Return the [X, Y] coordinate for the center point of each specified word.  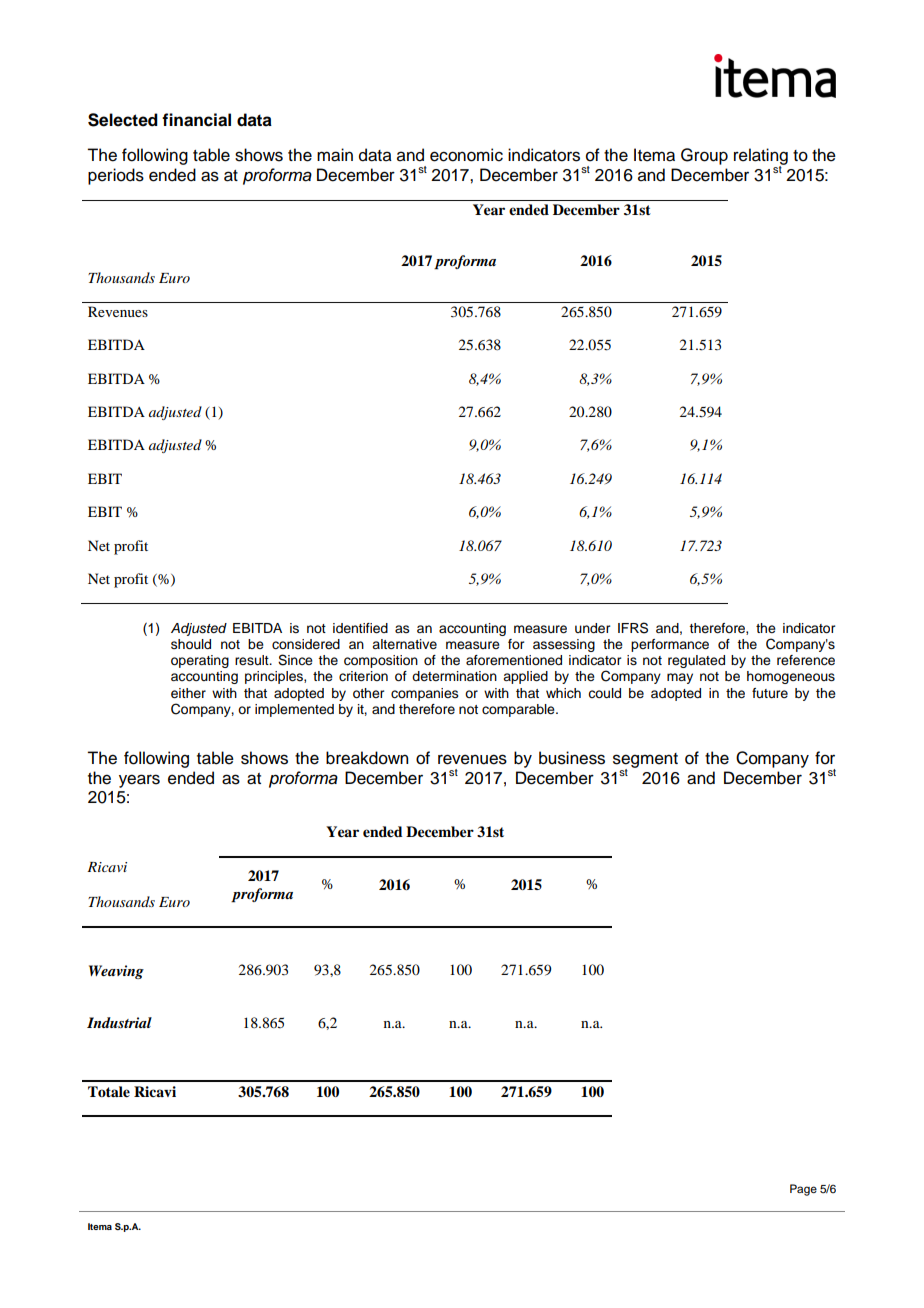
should [191, 644]
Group [704, 156]
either [188, 693]
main [335, 155]
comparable [519, 710]
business [572, 758]
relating [761, 157]
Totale [109, 1092]
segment [645, 761]
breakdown [367, 758]
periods [116, 176]
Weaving [116, 972]
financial [196, 120]
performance [670, 645]
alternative [404, 644]
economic [466, 155]
